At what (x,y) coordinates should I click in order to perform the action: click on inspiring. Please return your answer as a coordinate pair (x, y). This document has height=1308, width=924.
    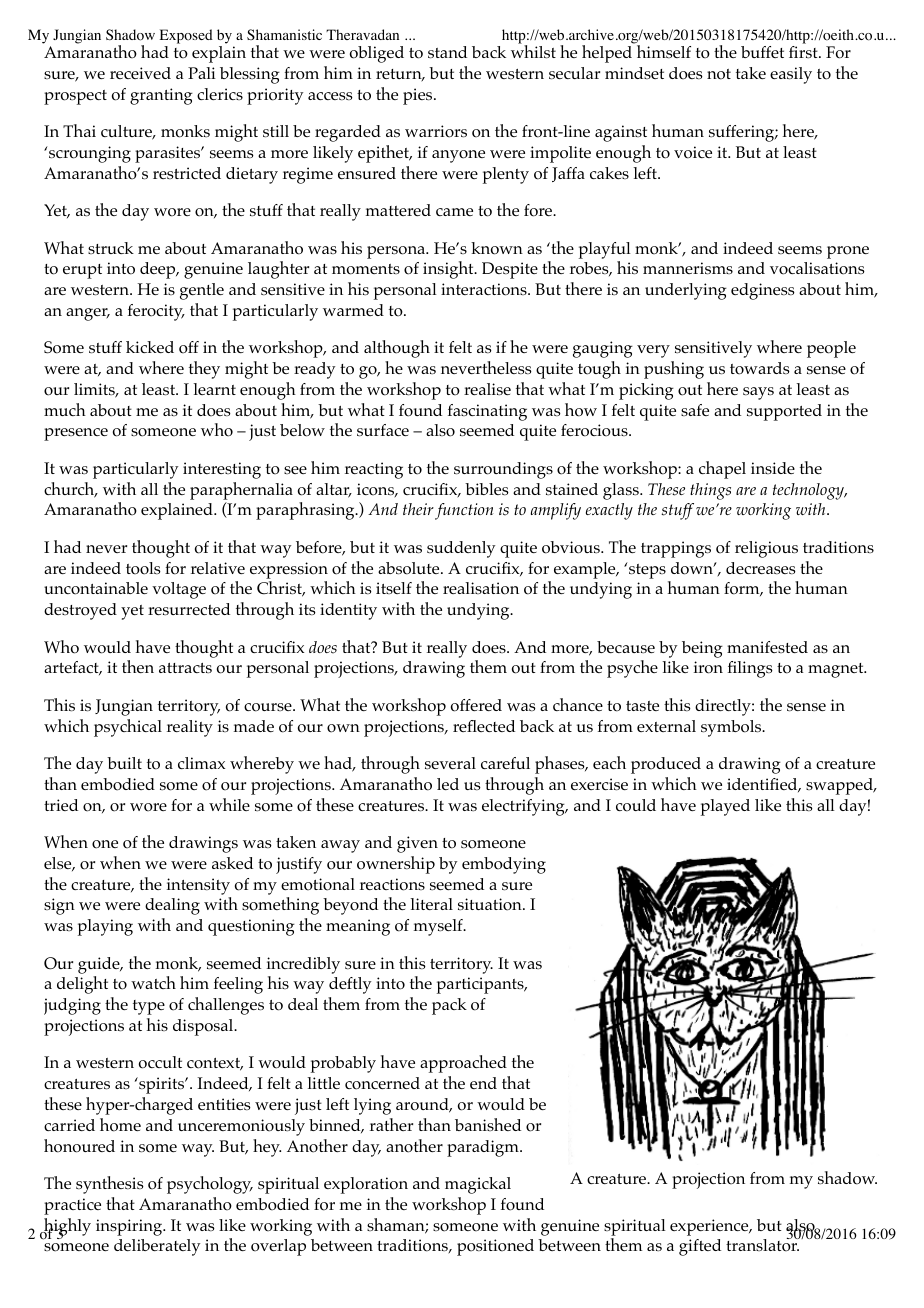
    Looking at the image, I should click on (130, 1227).
